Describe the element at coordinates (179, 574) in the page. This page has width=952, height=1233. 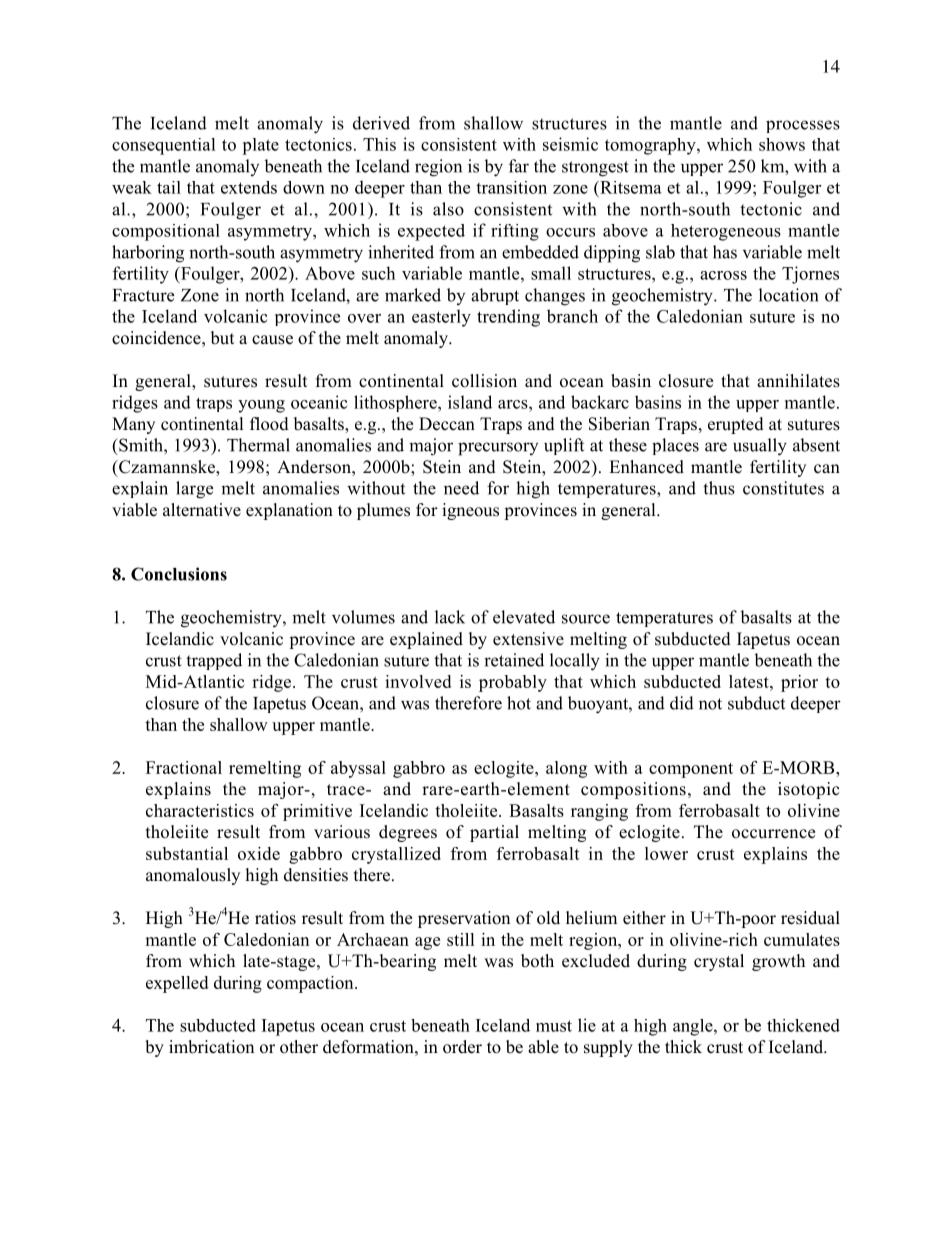
I see `Conclusions` at that location.
